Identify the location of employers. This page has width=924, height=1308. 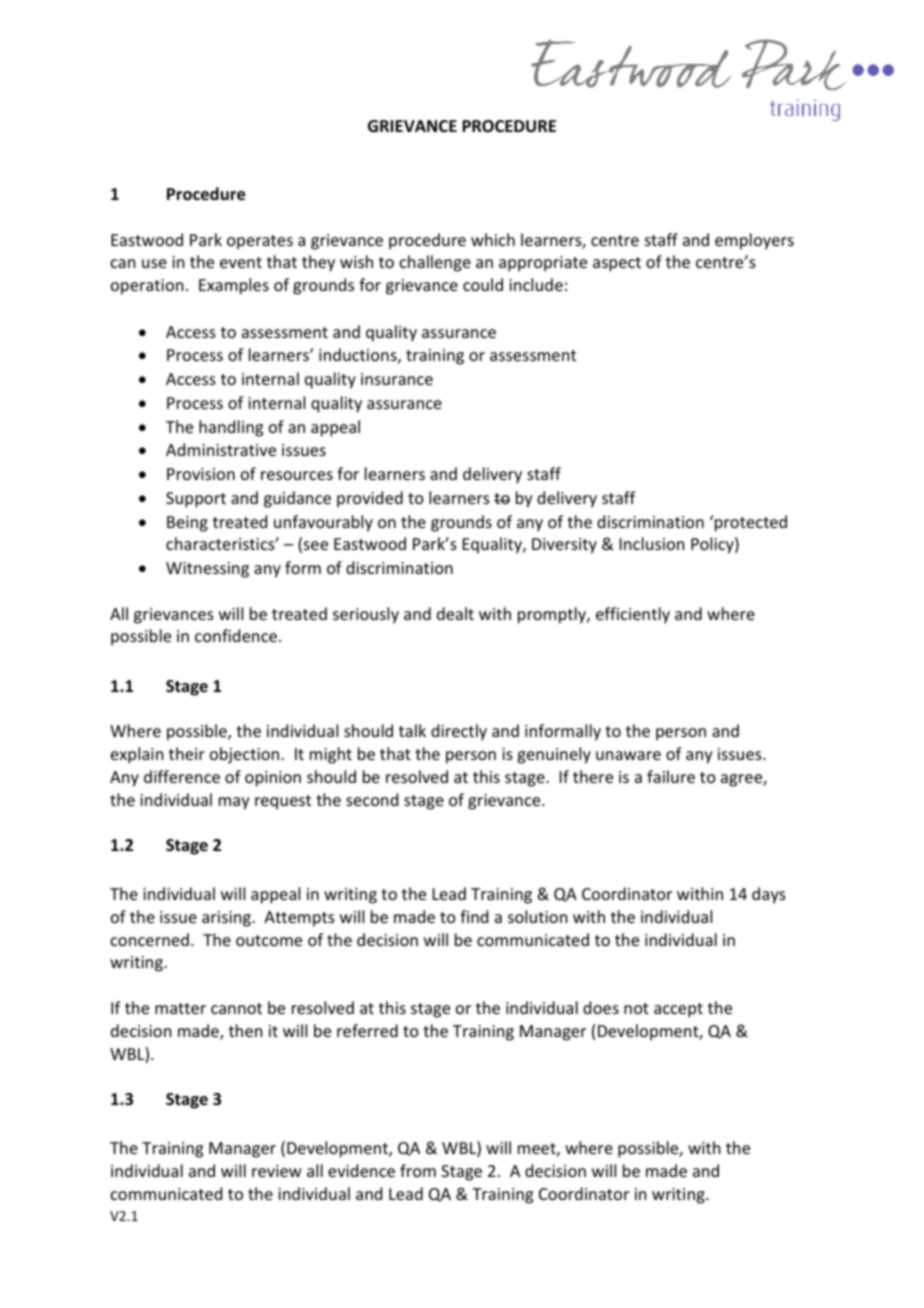
(754, 241).
